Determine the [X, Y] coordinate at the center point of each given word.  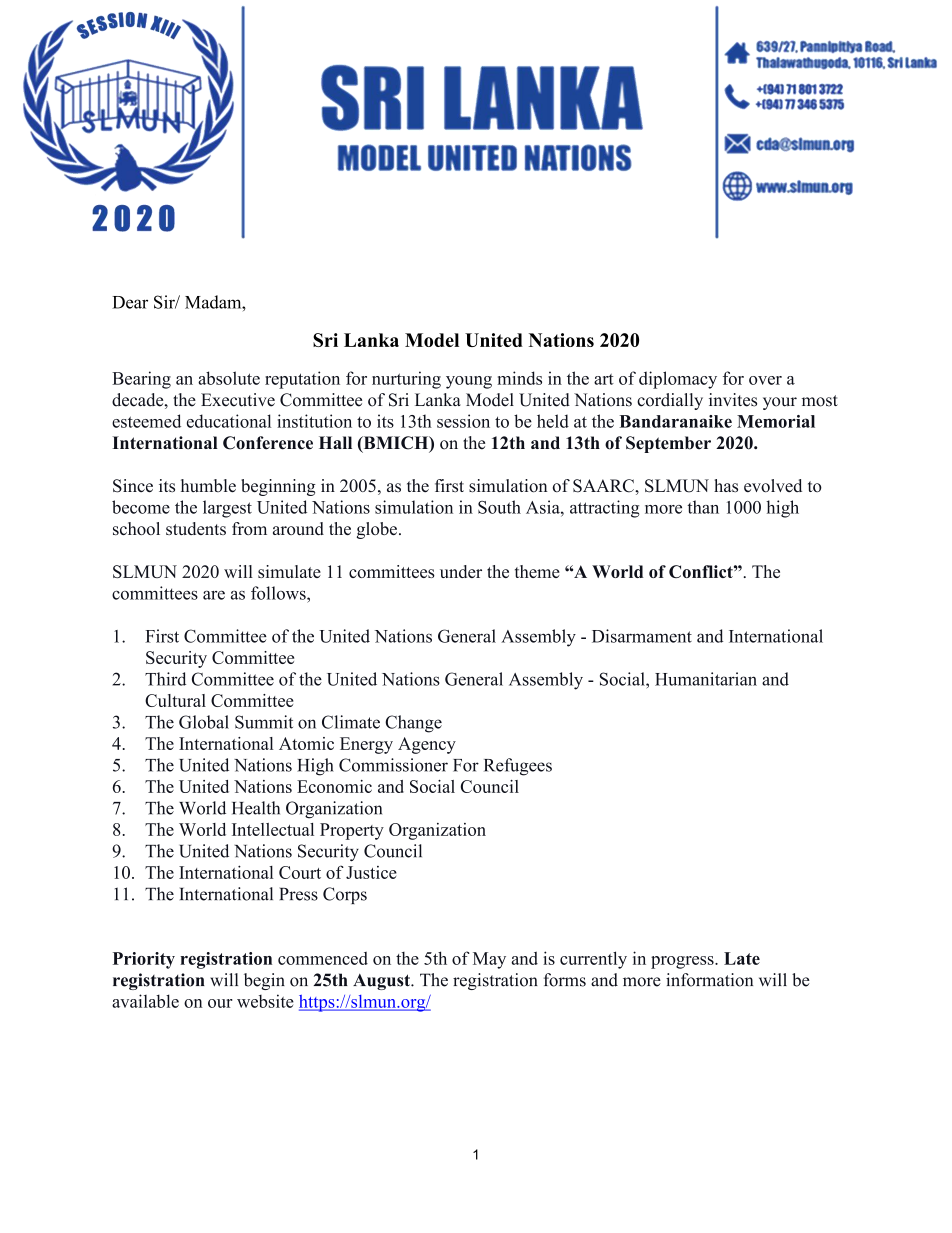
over [765, 380]
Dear [130, 302]
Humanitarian [706, 679]
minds [519, 378]
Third [165, 679]
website [265, 1001]
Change [413, 724]
